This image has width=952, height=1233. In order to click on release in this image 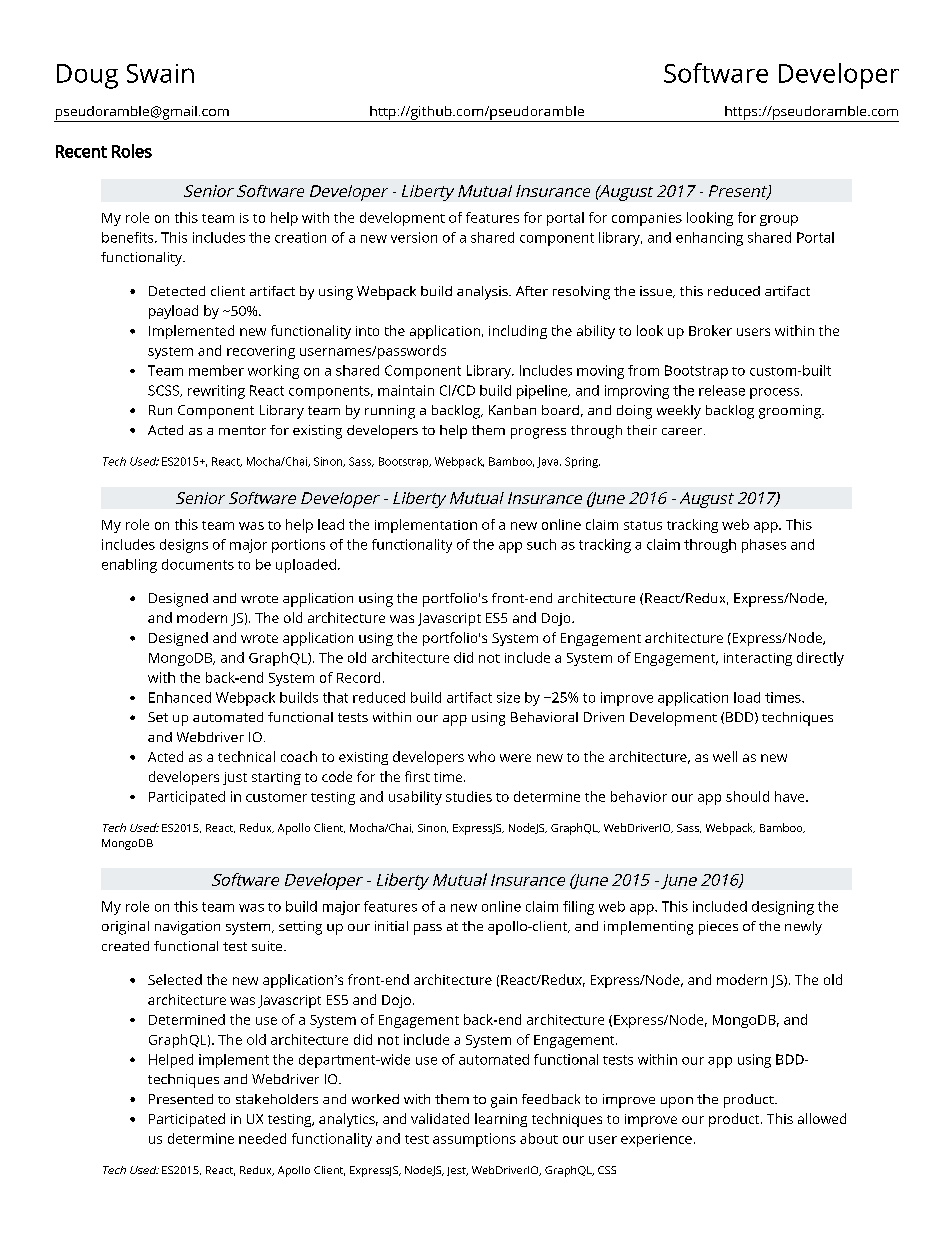, I will do `click(722, 390)`.
